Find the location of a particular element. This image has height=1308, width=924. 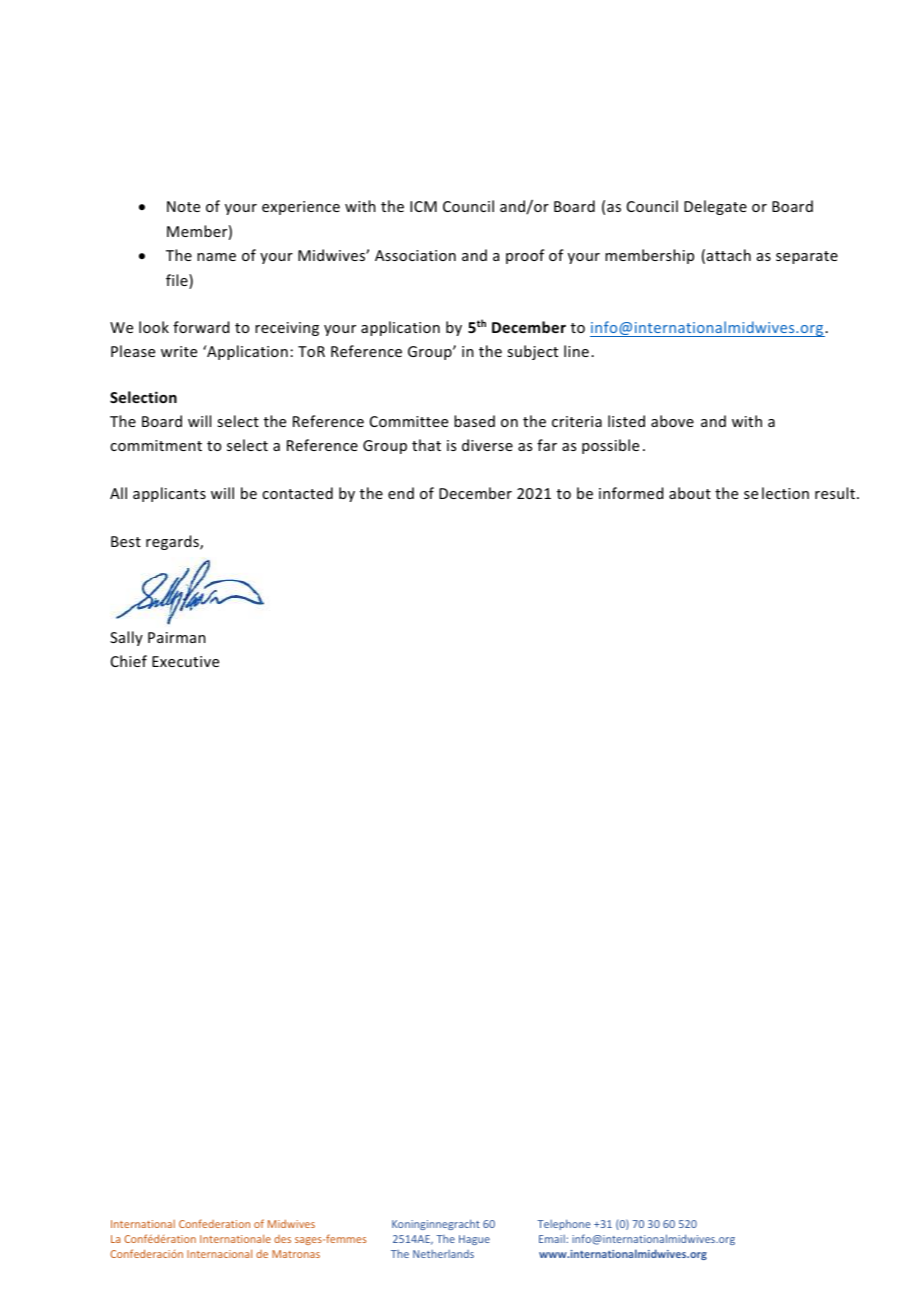

Internacional is located at coordinates (219, 1253).
